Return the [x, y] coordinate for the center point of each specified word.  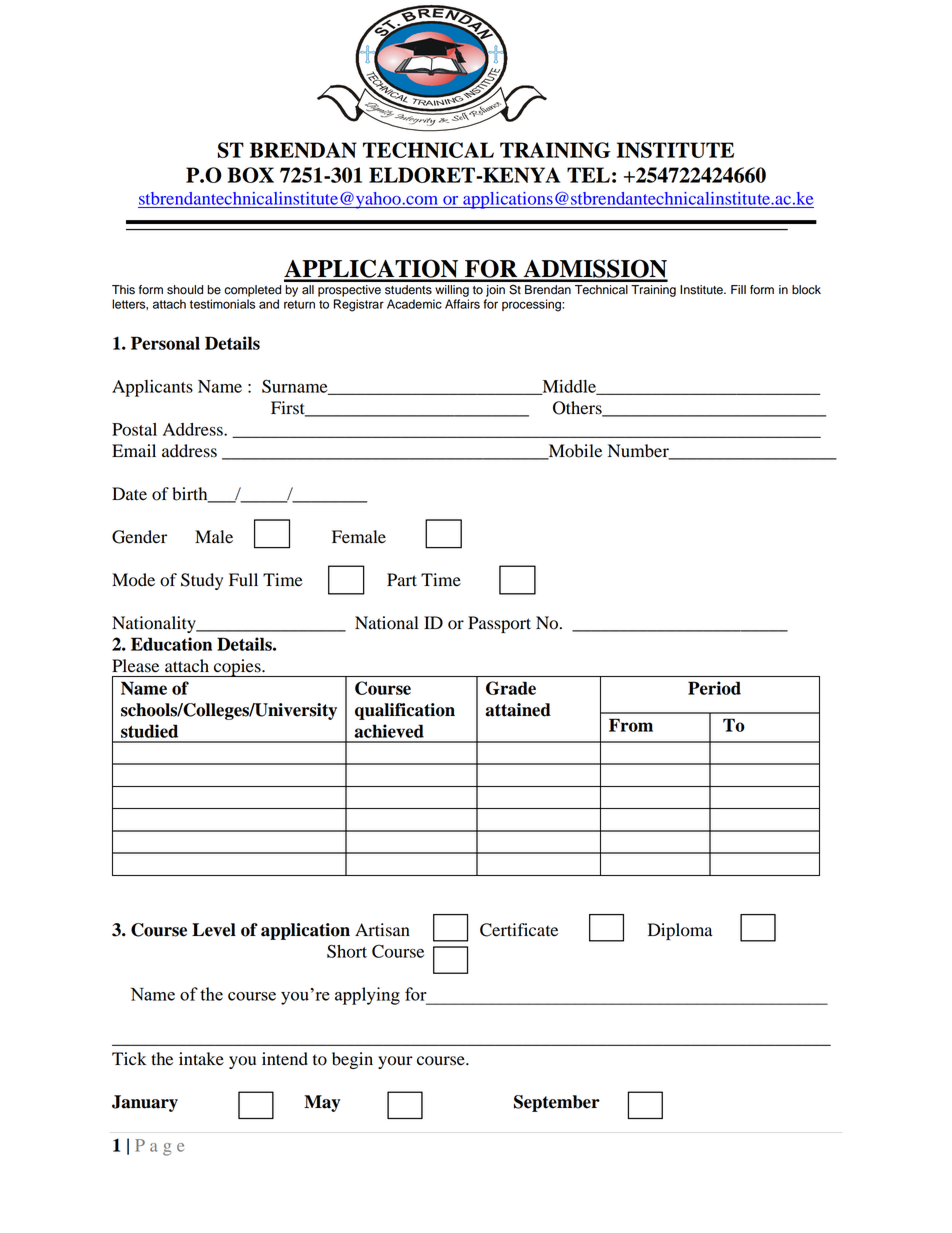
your [395, 1062]
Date [129, 494]
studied [149, 731]
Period [714, 688]
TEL [588, 175]
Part [402, 580]
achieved [389, 731]
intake [201, 1059]
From [631, 725]
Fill [738, 289]
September [557, 1103]
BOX [251, 175]
